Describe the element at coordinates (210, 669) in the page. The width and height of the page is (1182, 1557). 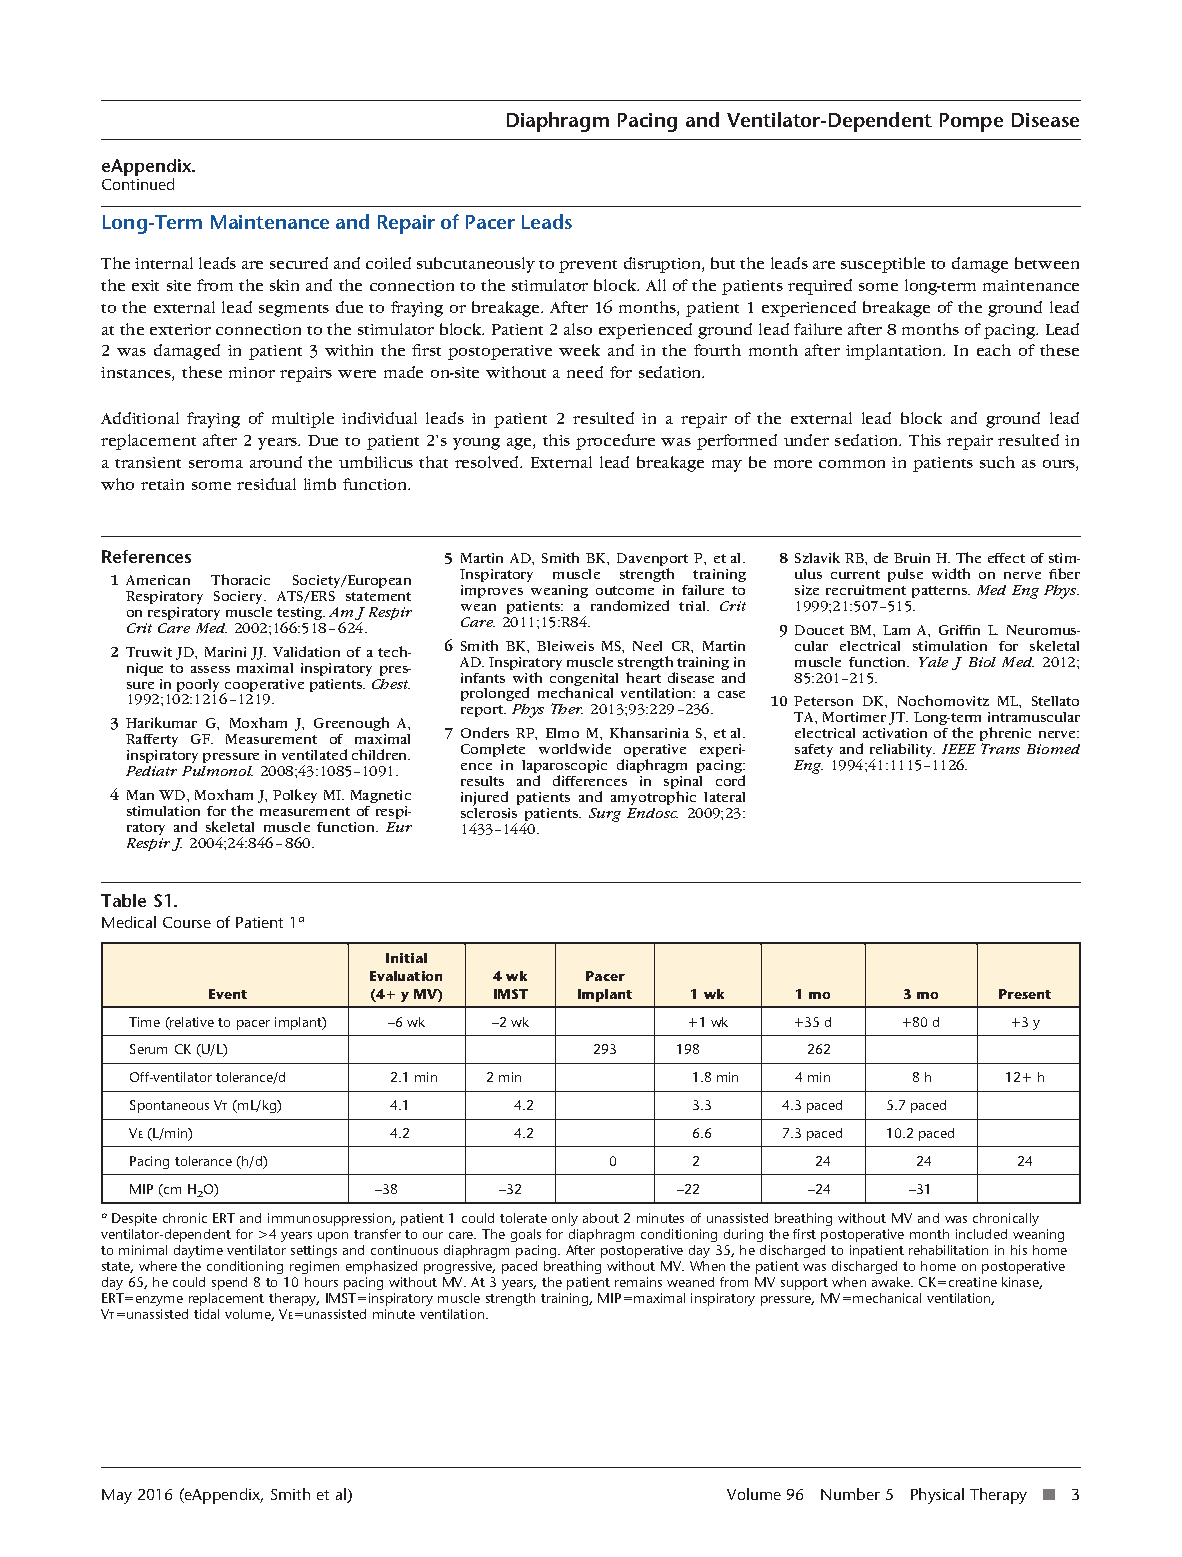
I see `assess` at that location.
